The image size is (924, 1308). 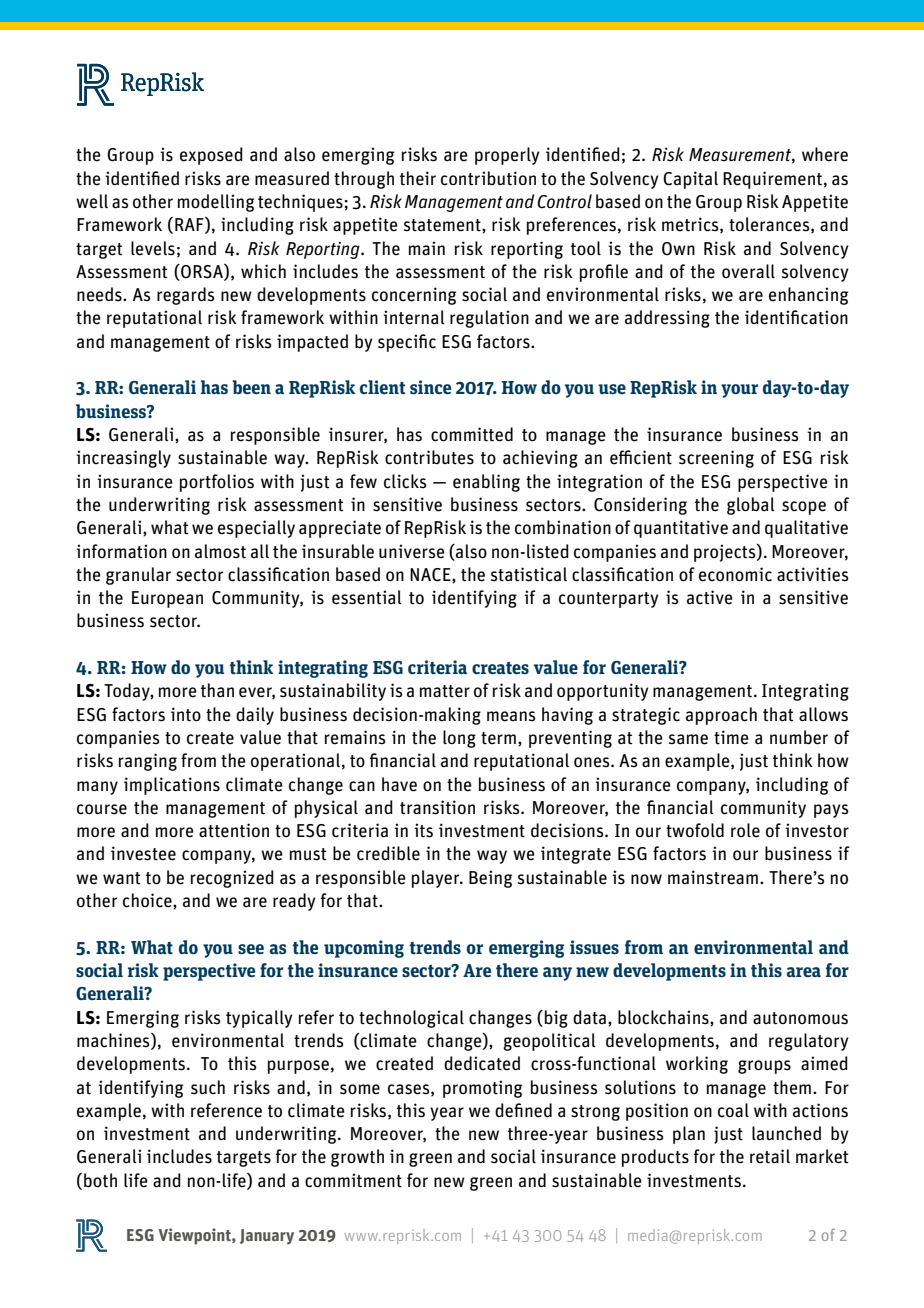 What do you see at coordinates (251, 387) in the page?
I see `been` at bounding box center [251, 387].
